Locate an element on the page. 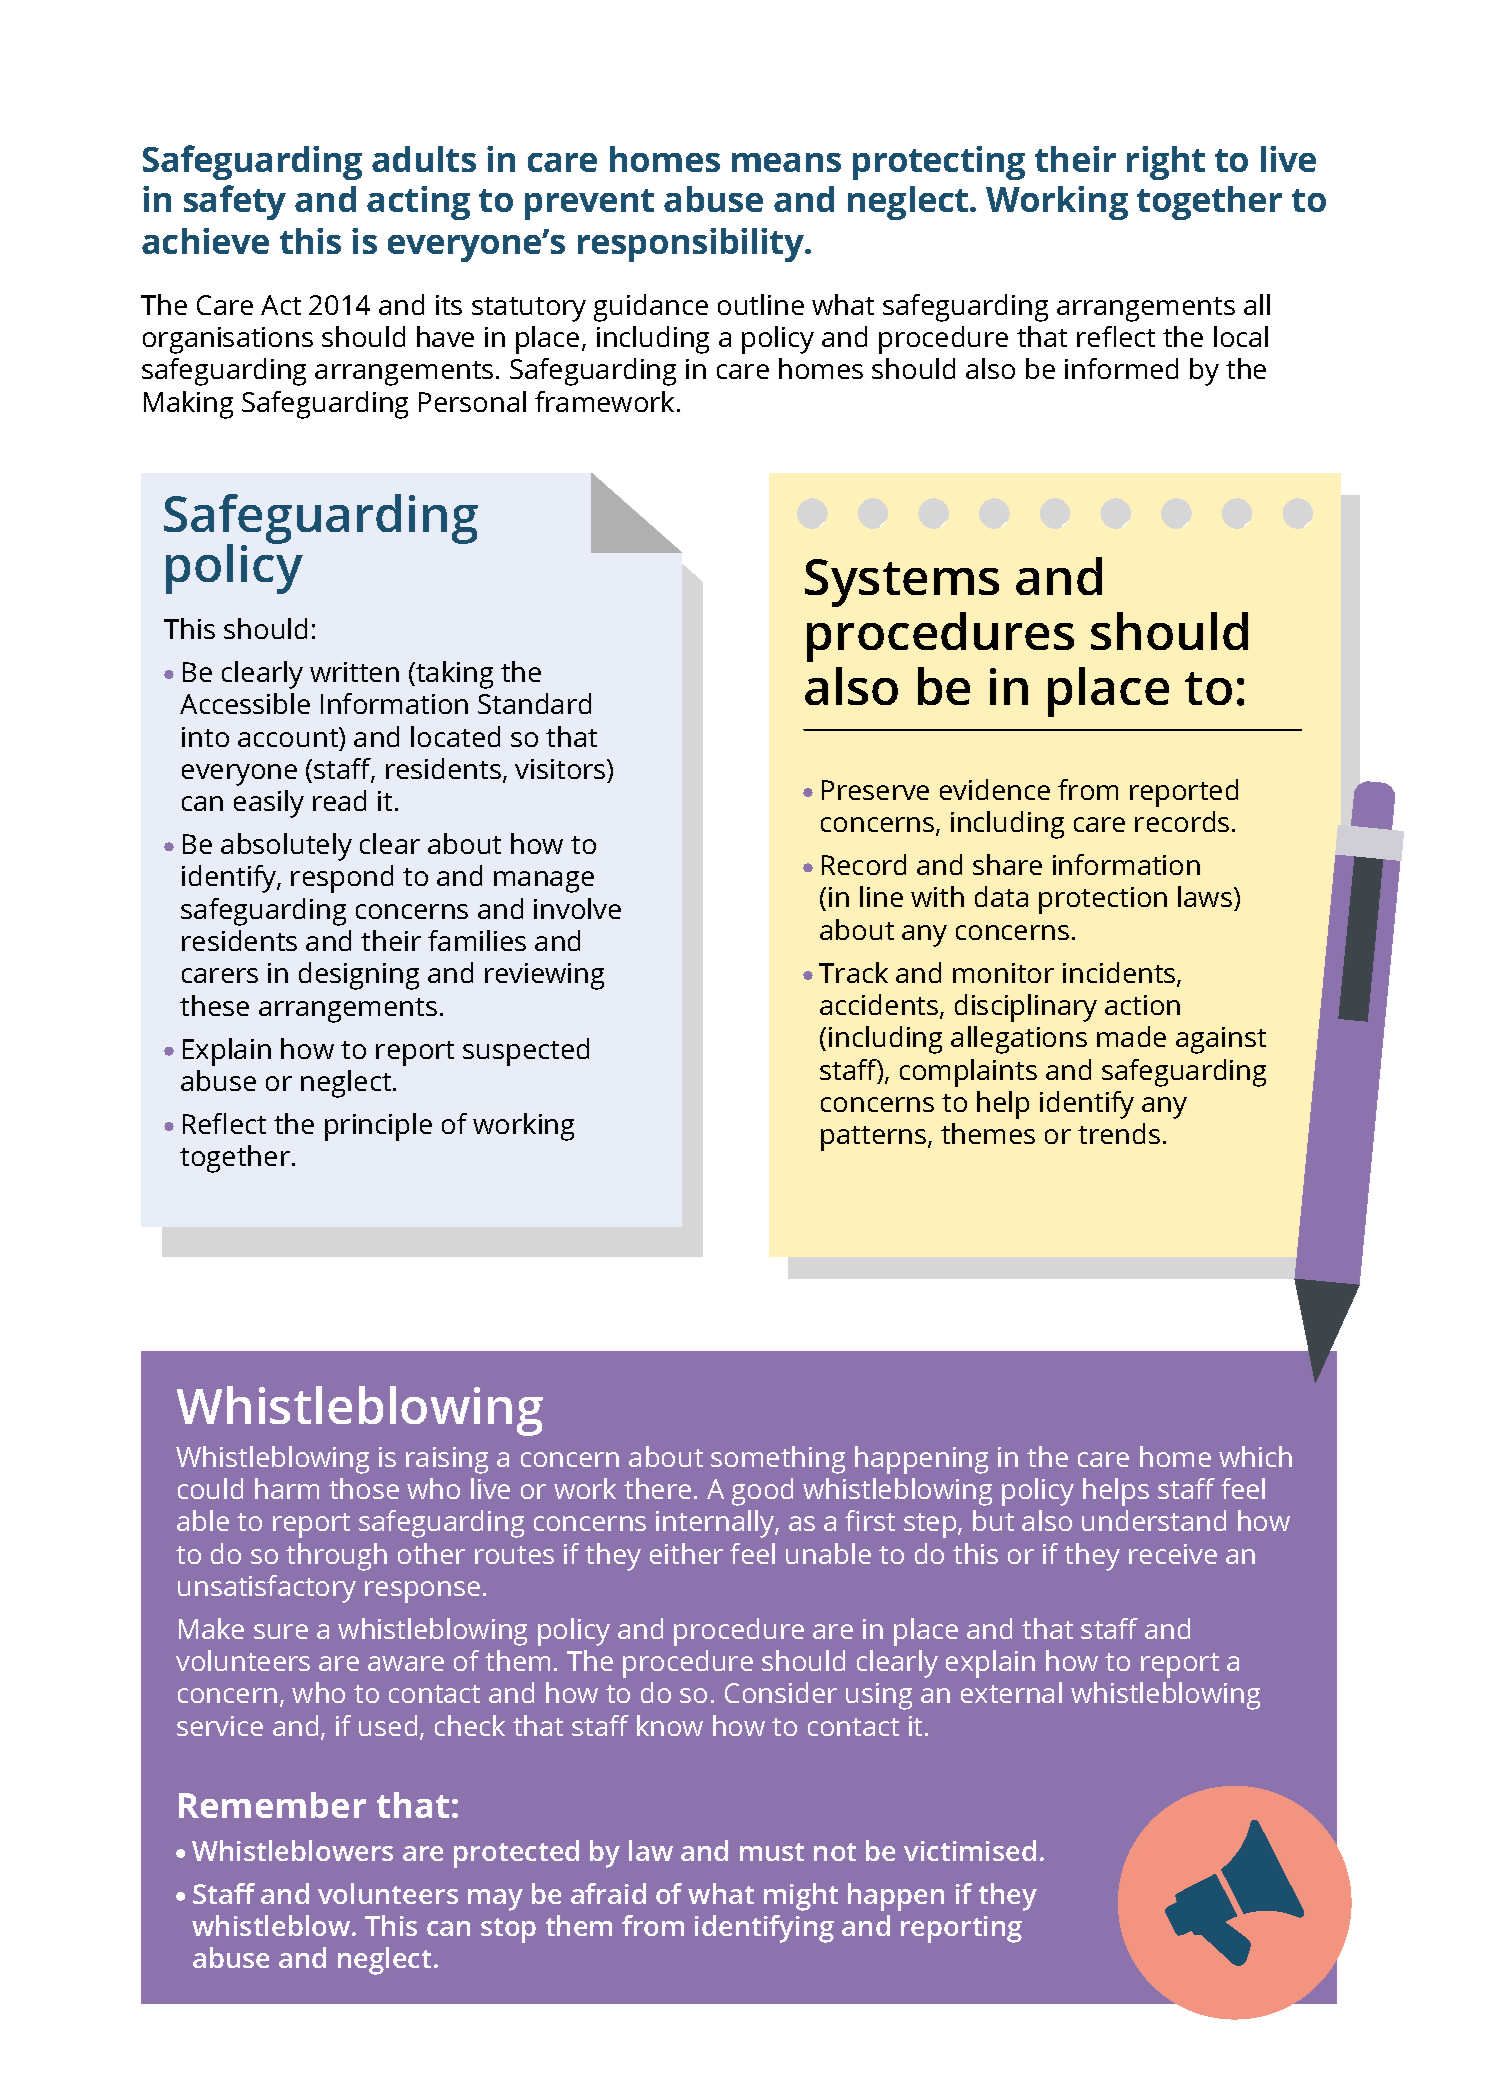 The height and width of the document is (2100, 1485). right is located at coordinates (1166, 163).
